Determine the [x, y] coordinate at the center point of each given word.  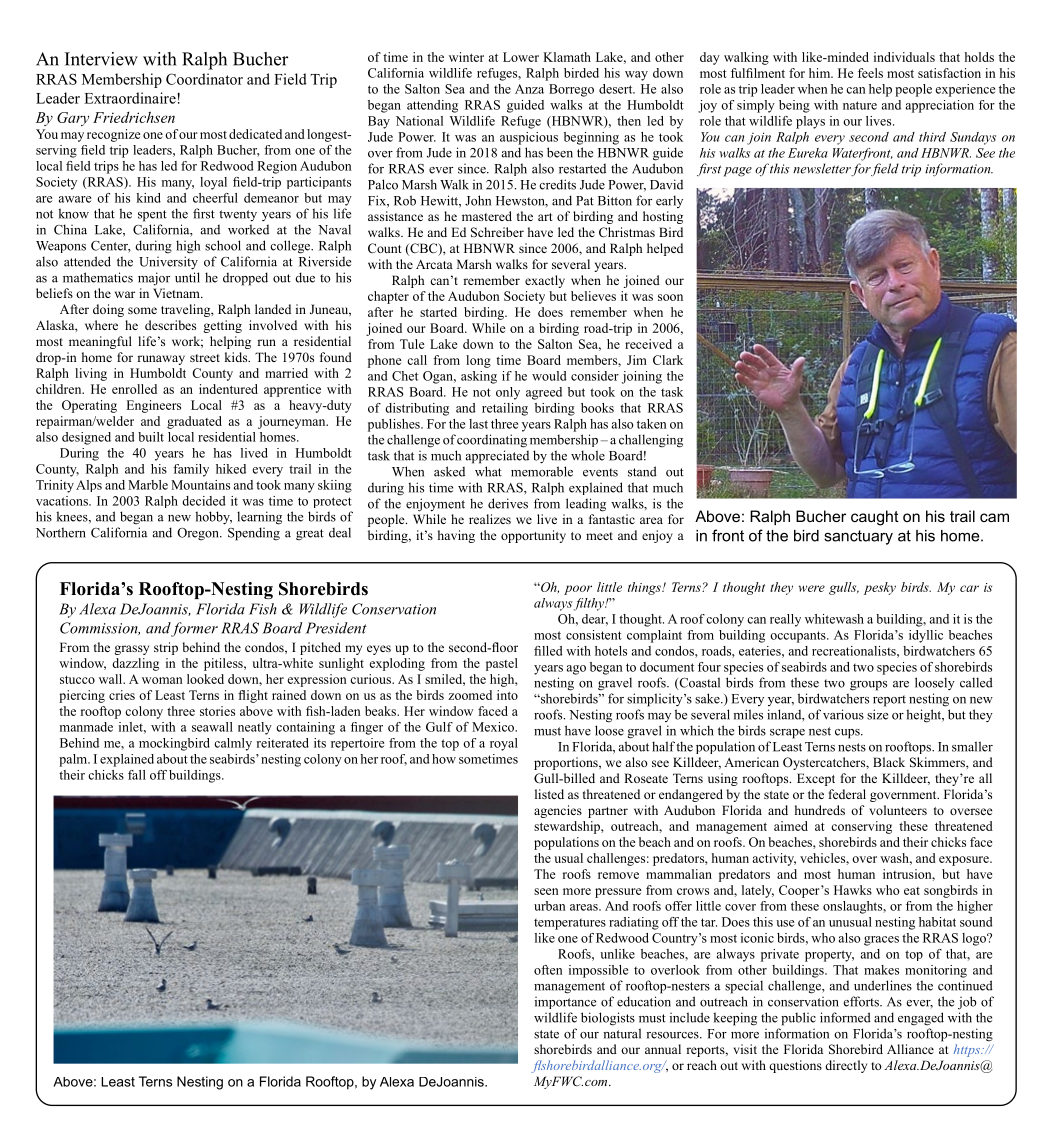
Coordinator [204, 79]
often [548, 970]
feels [870, 73]
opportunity [533, 536]
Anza [529, 89]
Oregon [199, 534]
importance [565, 1003]
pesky [880, 588]
